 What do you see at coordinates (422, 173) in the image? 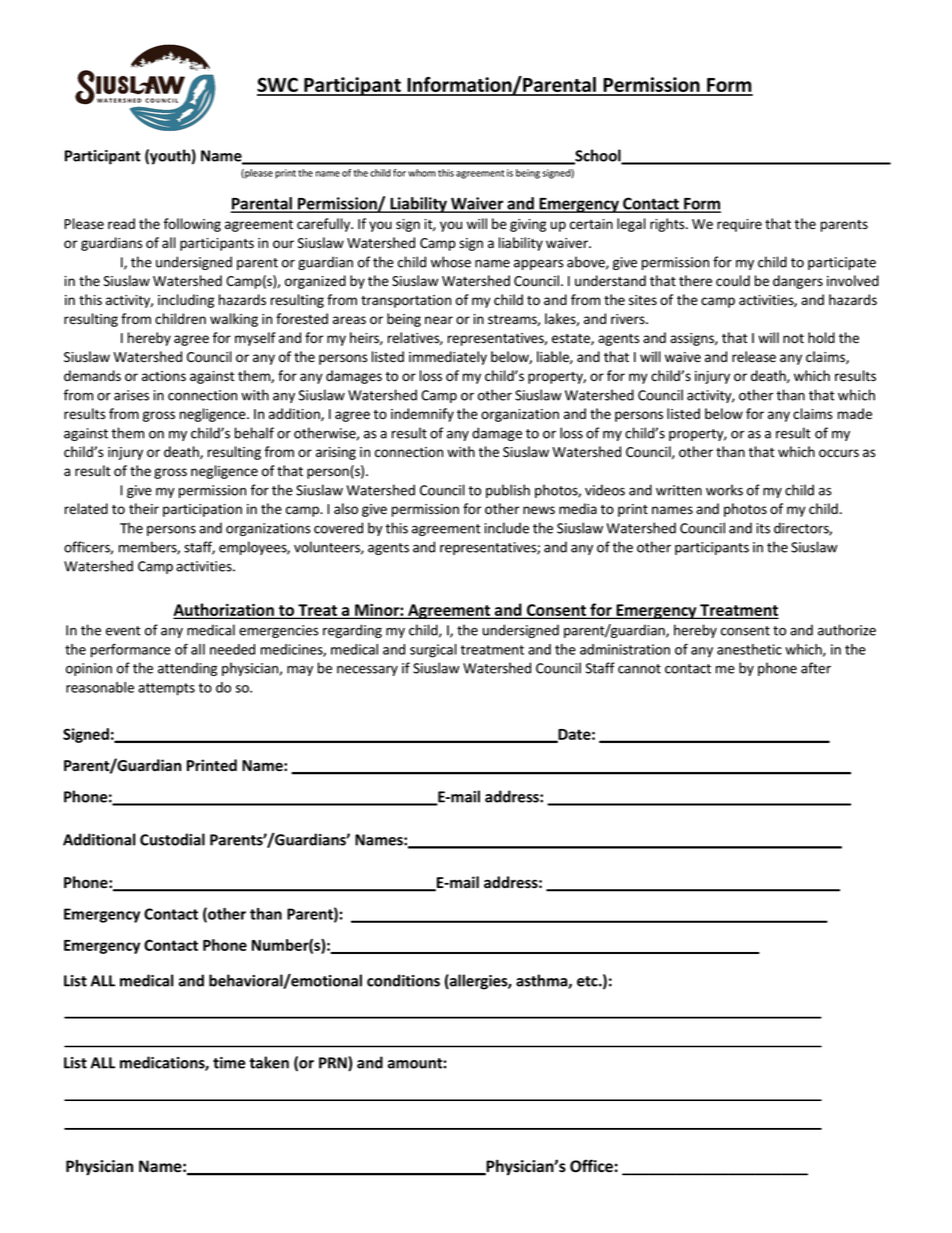
I see `whom` at bounding box center [422, 173].
